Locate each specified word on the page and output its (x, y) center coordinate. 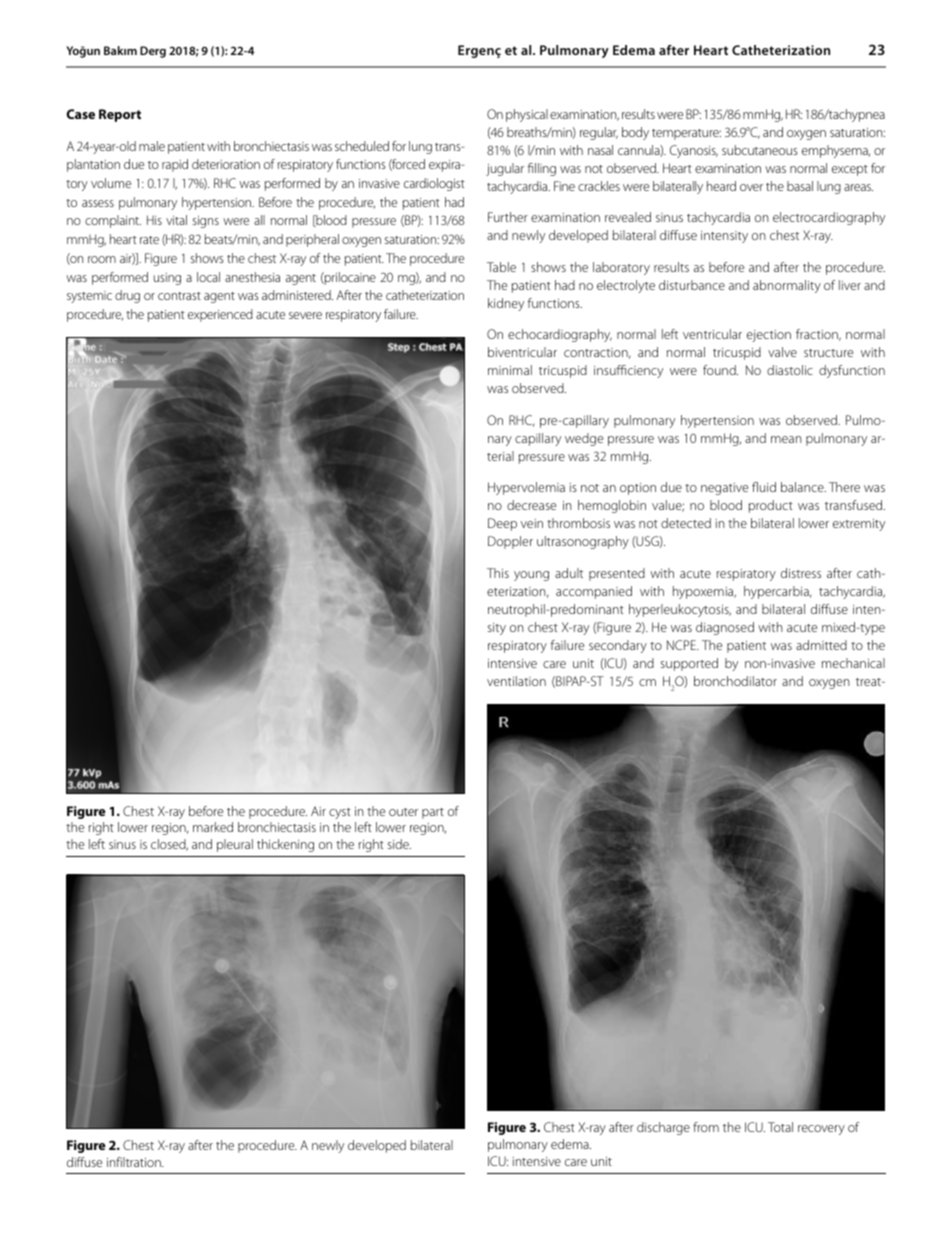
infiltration (135, 1162)
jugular (505, 169)
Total (780, 1127)
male (152, 146)
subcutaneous (760, 150)
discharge (663, 1128)
